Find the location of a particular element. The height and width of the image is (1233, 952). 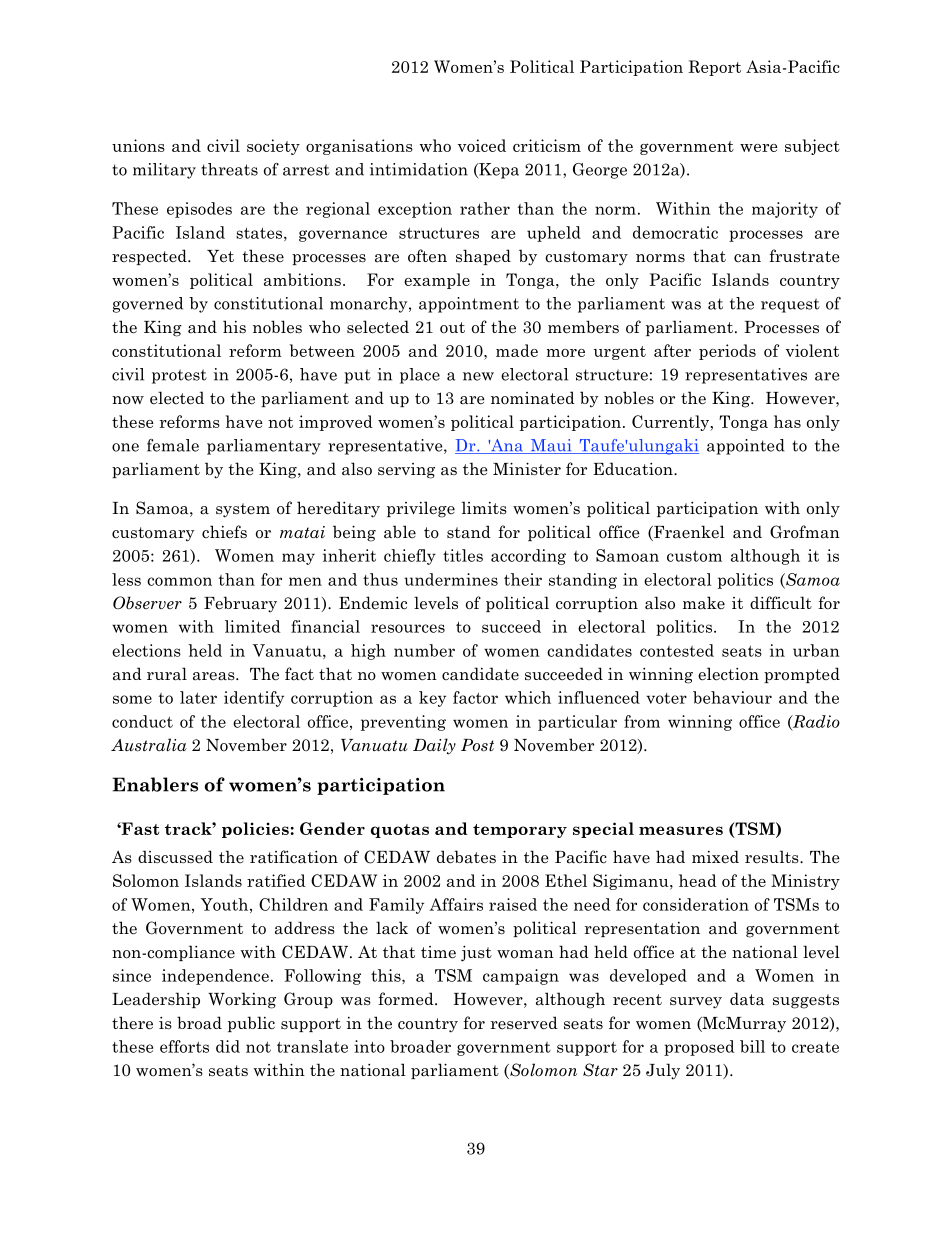

society is located at coordinates (273, 147).
